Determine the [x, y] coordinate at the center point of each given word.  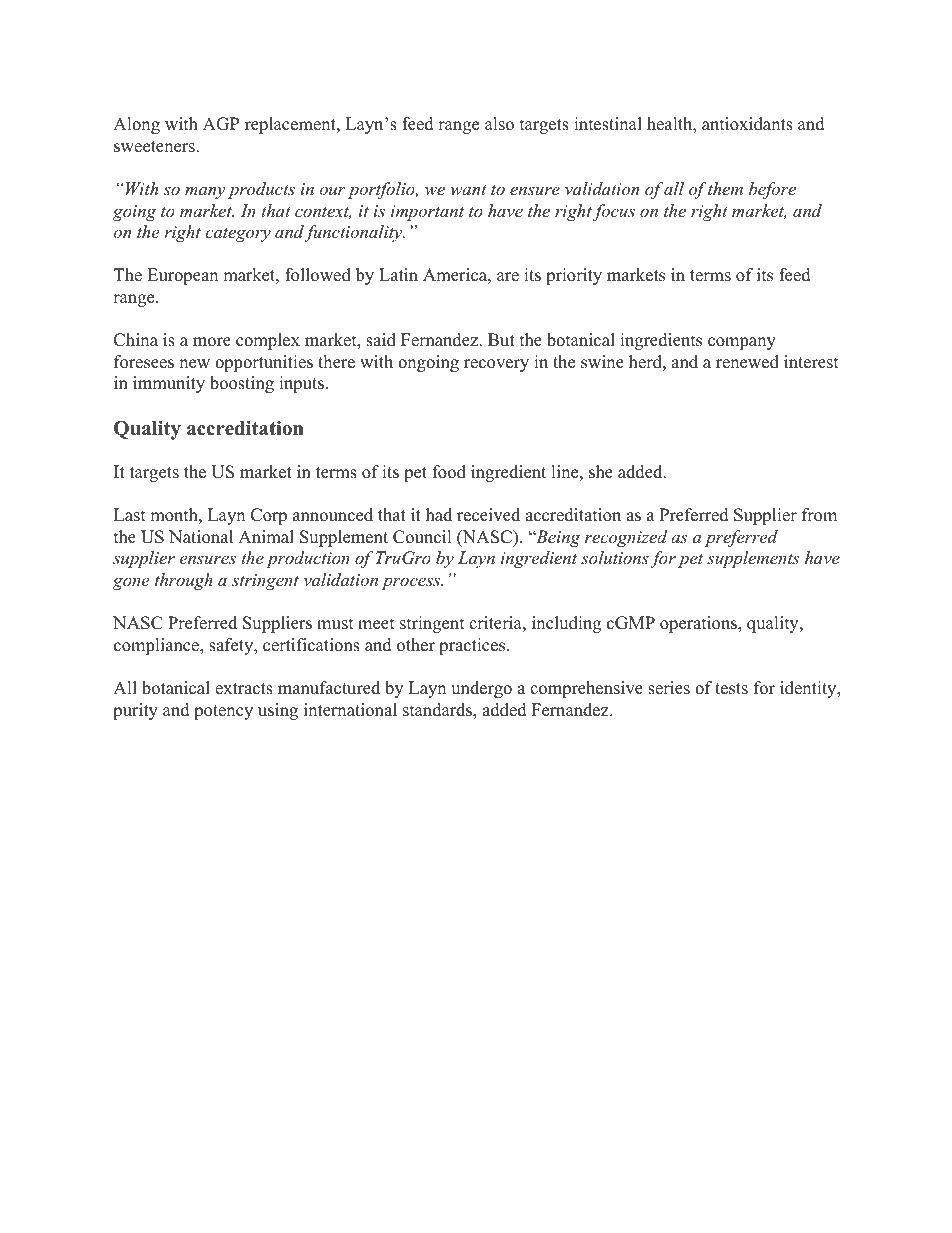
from [819, 515]
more [212, 342]
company [742, 343]
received [488, 515]
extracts [244, 689]
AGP [221, 124]
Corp [269, 516]
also [499, 124]
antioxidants [747, 124]
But [501, 340]
